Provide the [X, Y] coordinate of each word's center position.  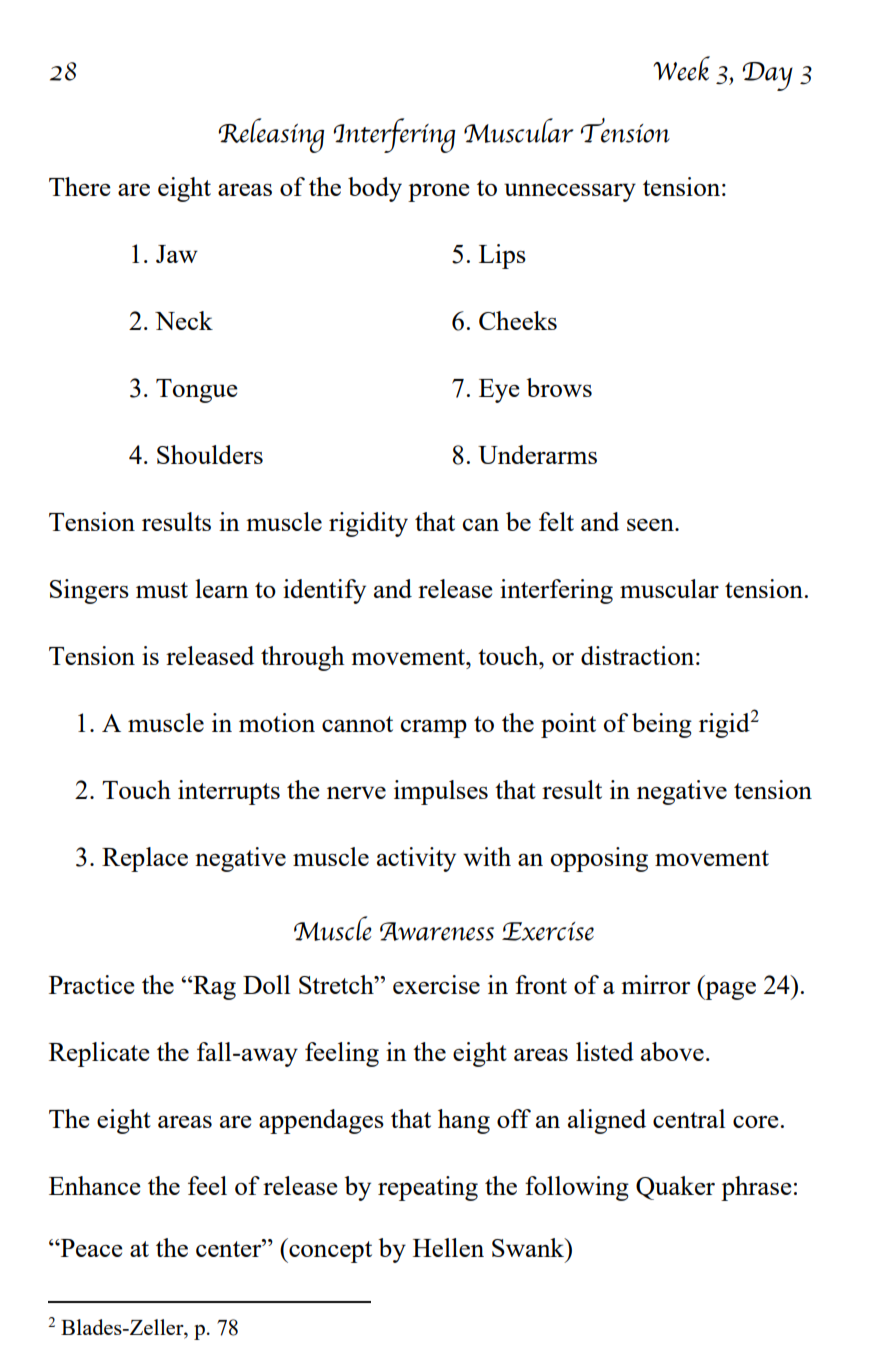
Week [681, 68]
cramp [434, 729]
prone [439, 193]
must [162, 590]
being [662, 725]
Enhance [95, 1185]
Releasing [271, 135]
